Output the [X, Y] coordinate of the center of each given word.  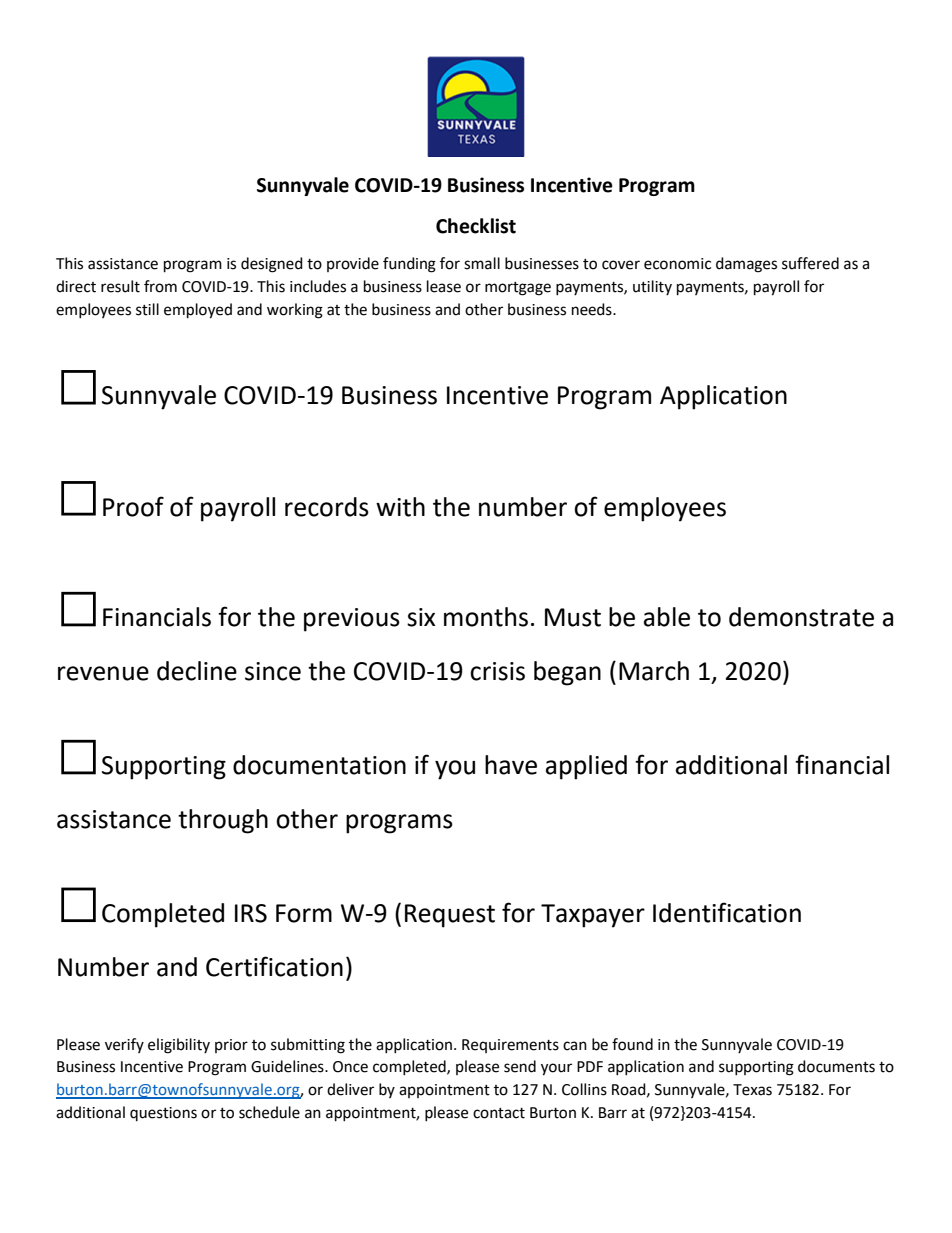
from [160, 286]
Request [450, 916]
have [511, 765]
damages [746, 265]
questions [163, 1114]
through [223, 821]
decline [197, 671]
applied [586, 767]
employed [198, 311]
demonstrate [801, 617]
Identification [727, 912]
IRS [251, 913]
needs [593, 309]
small [482, 263]
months [486, 617]
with [400, 507]
